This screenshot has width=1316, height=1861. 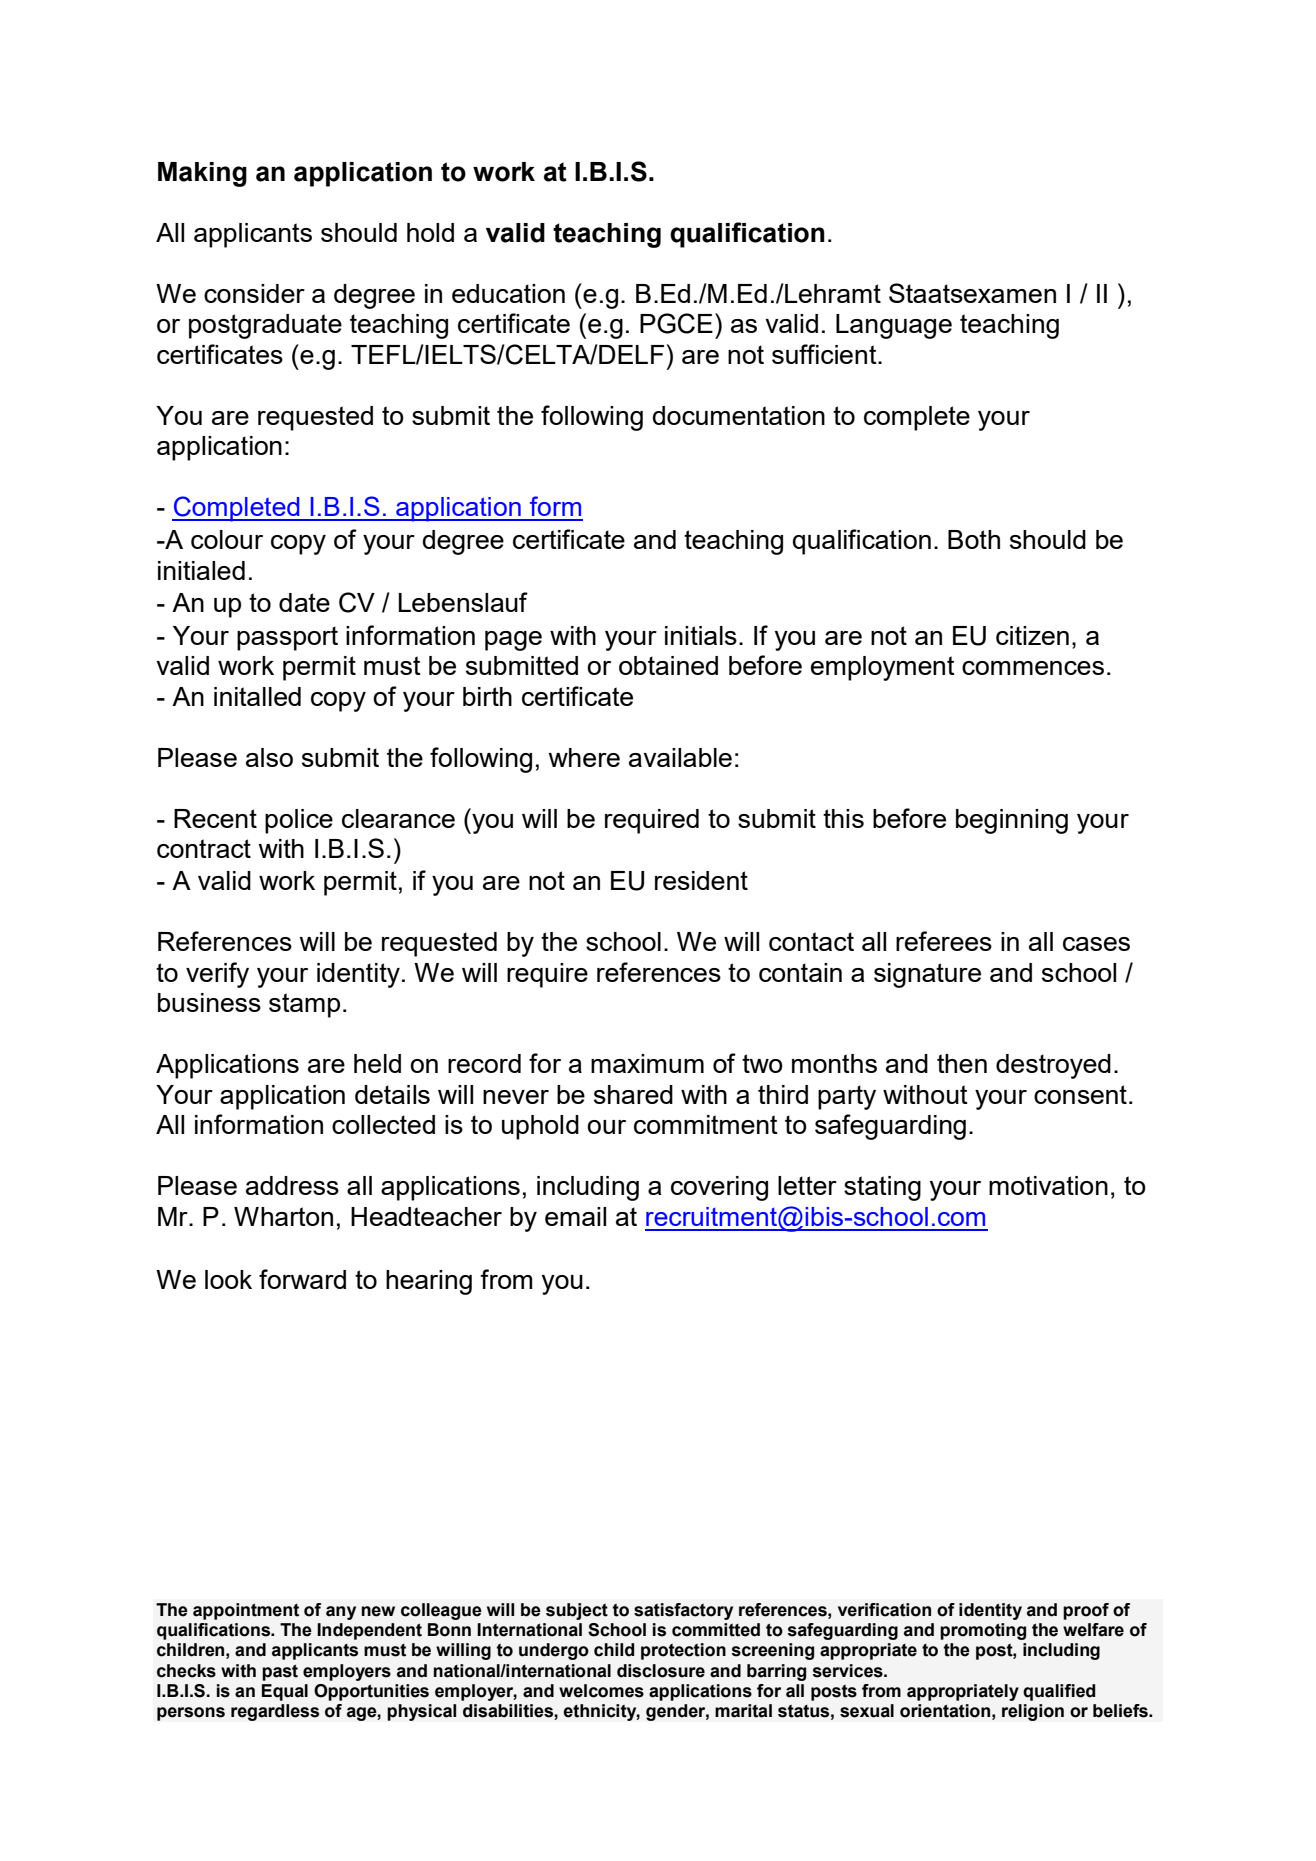 What do you see at coordinates (983, 1631) in the screenshot?
I see `promoting` at bounding box center [983, 1631].
